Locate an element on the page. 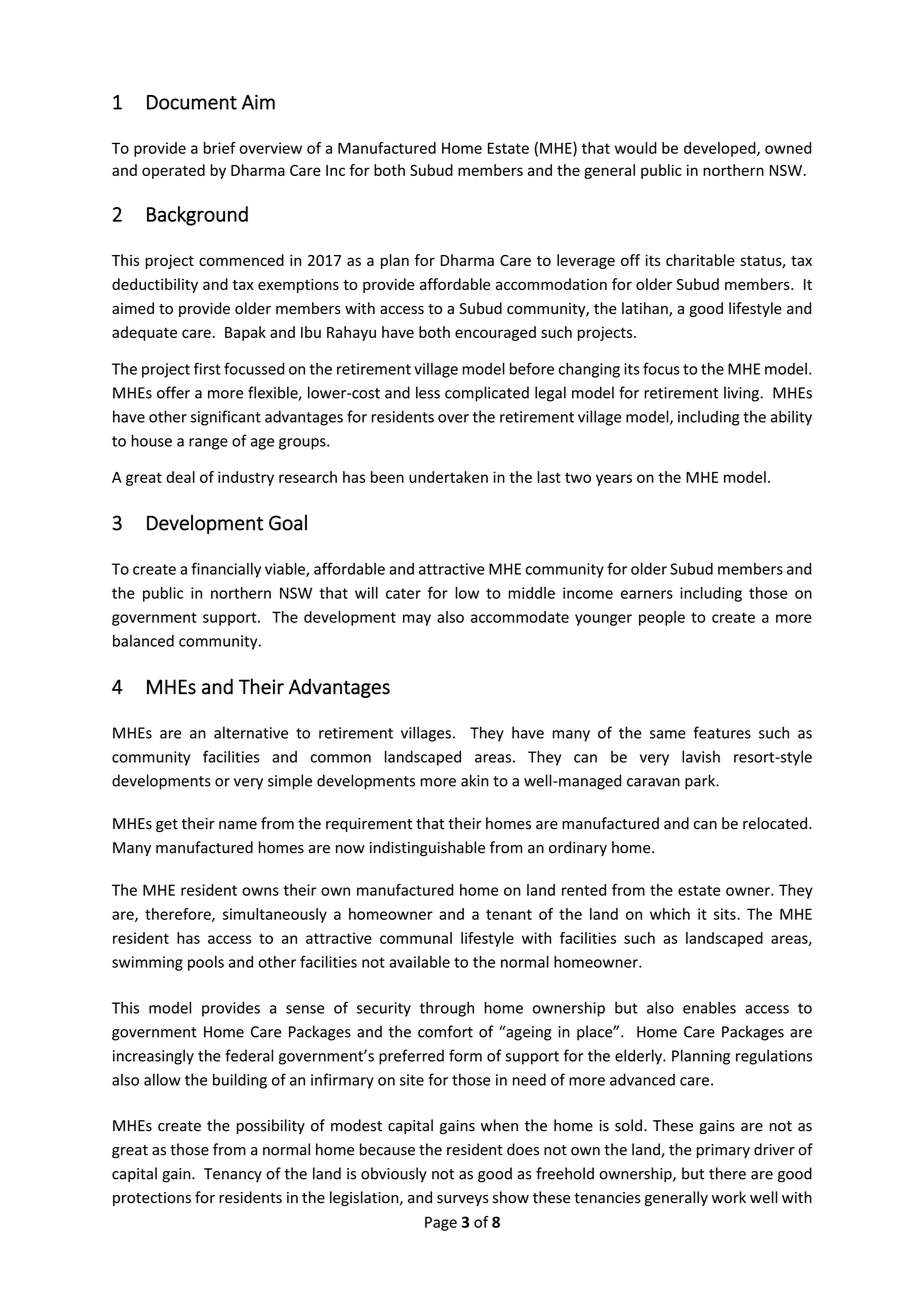  brief is located at coordinates (220, 148).
